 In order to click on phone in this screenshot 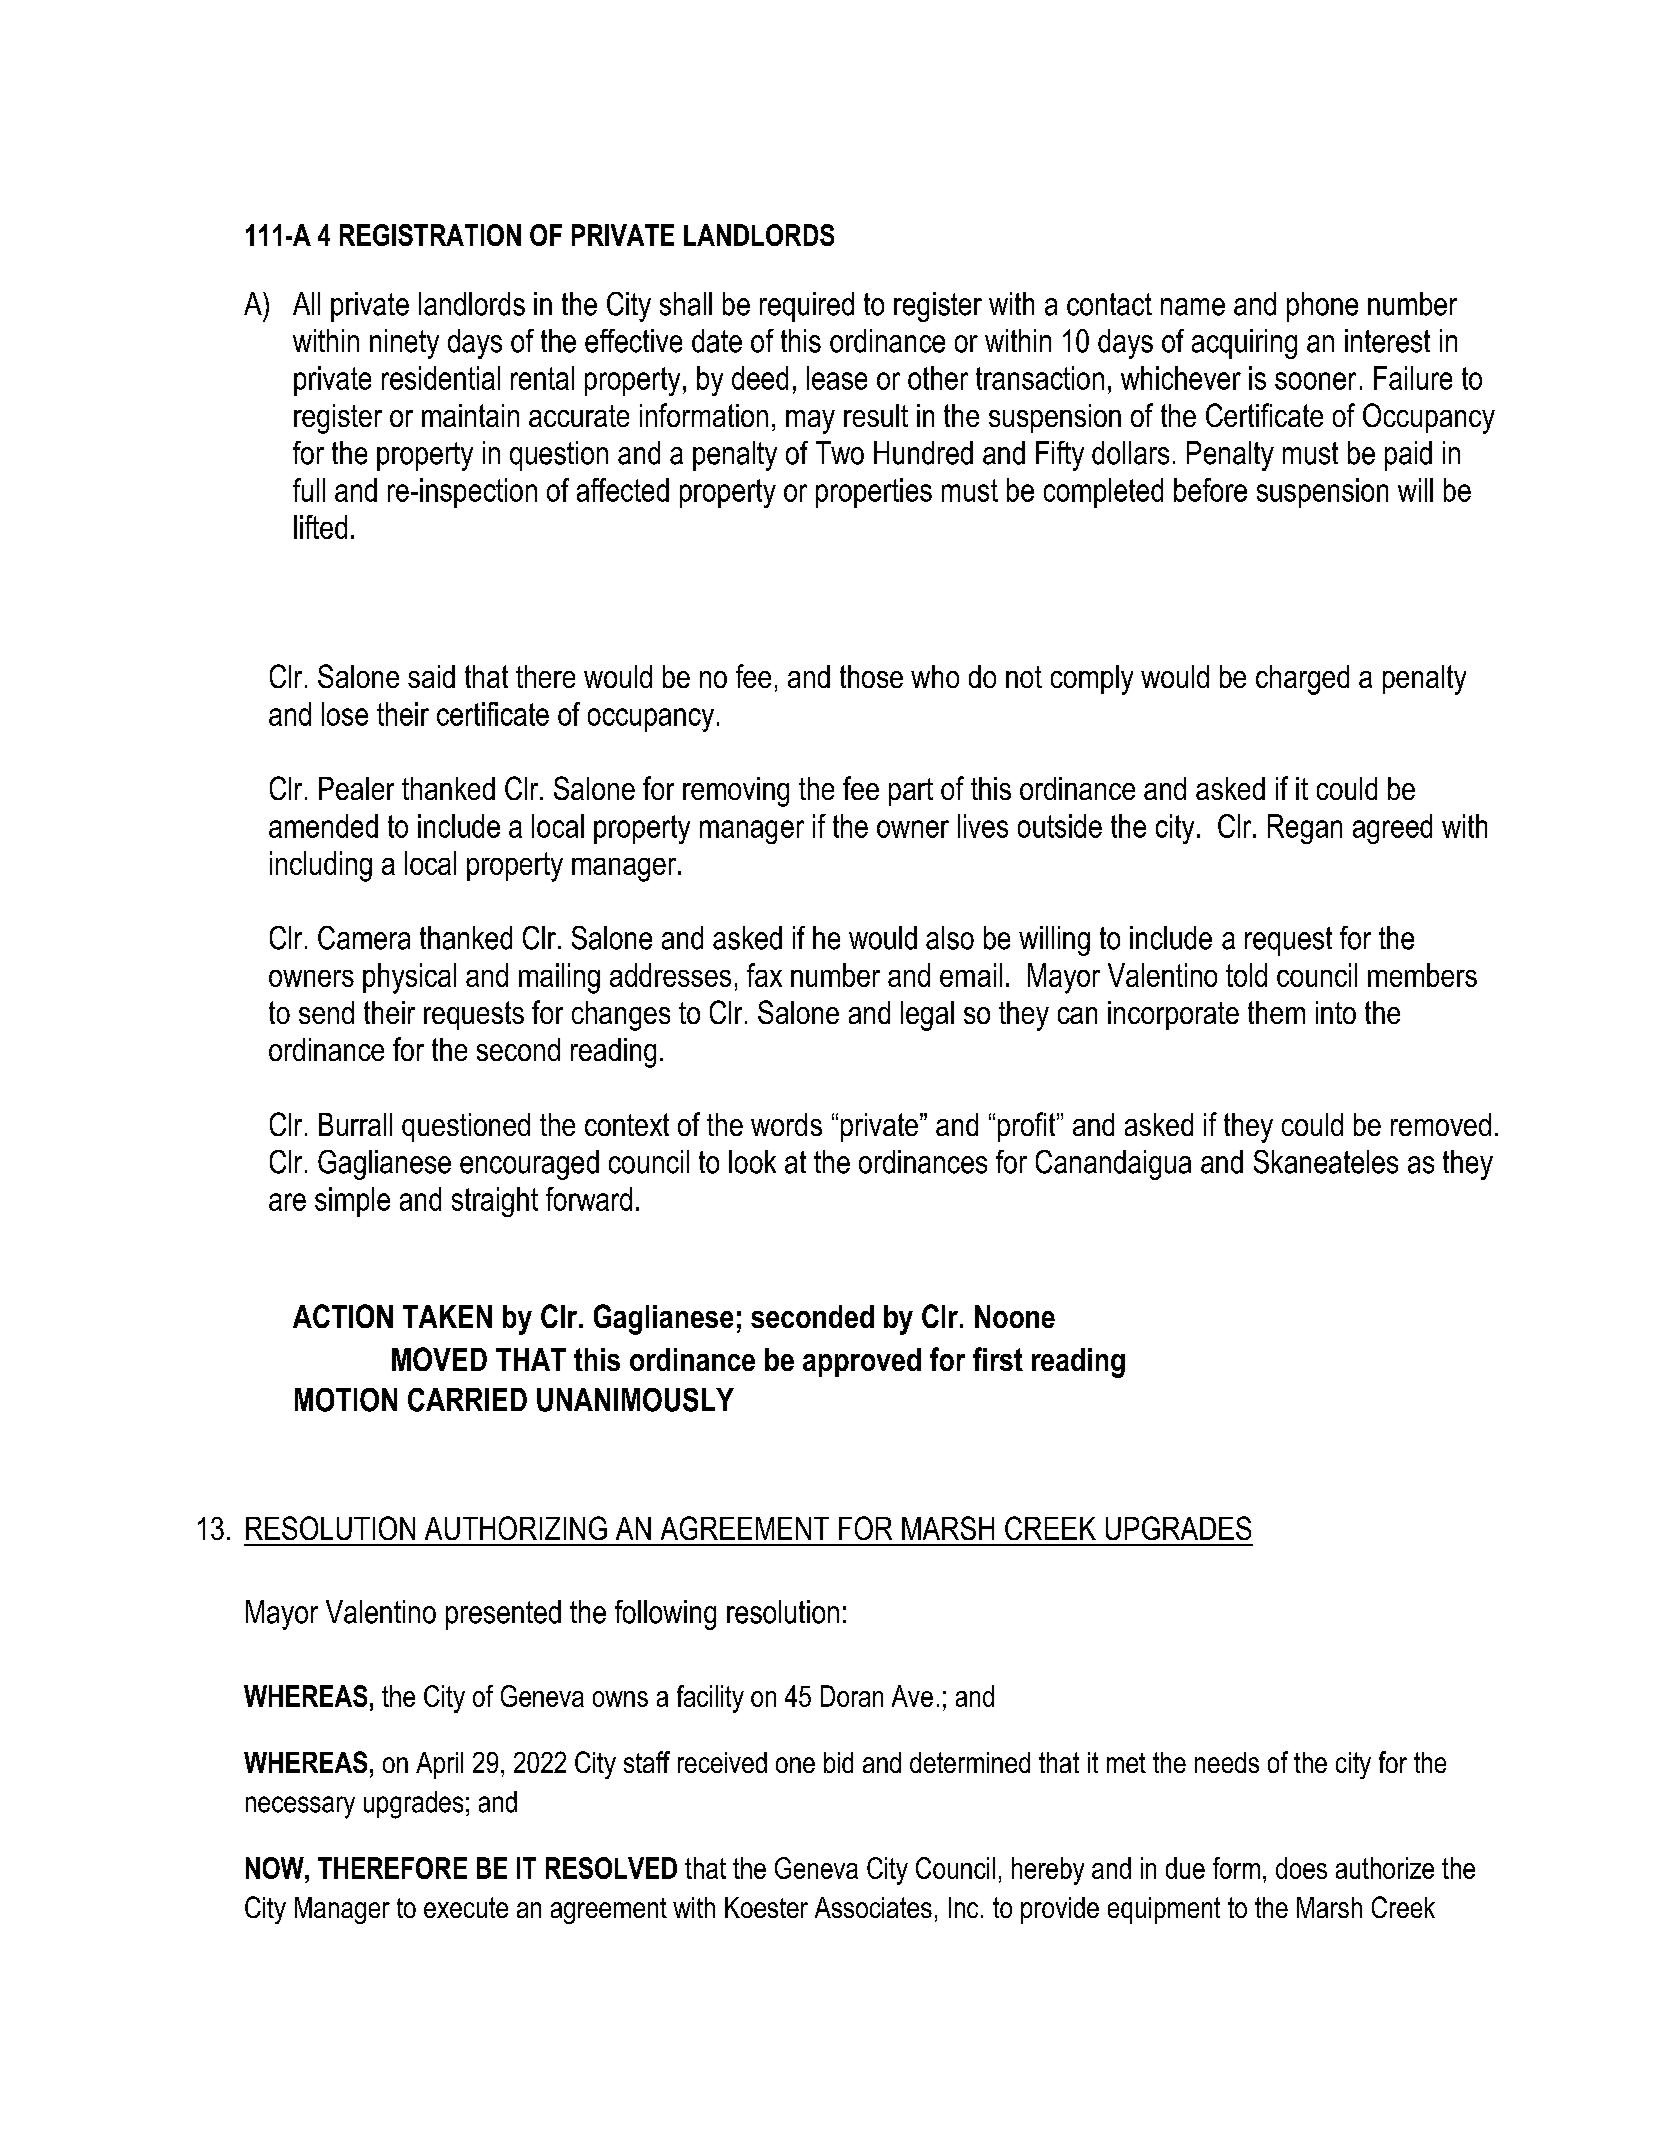, I will do `click(1322, 307)`.
